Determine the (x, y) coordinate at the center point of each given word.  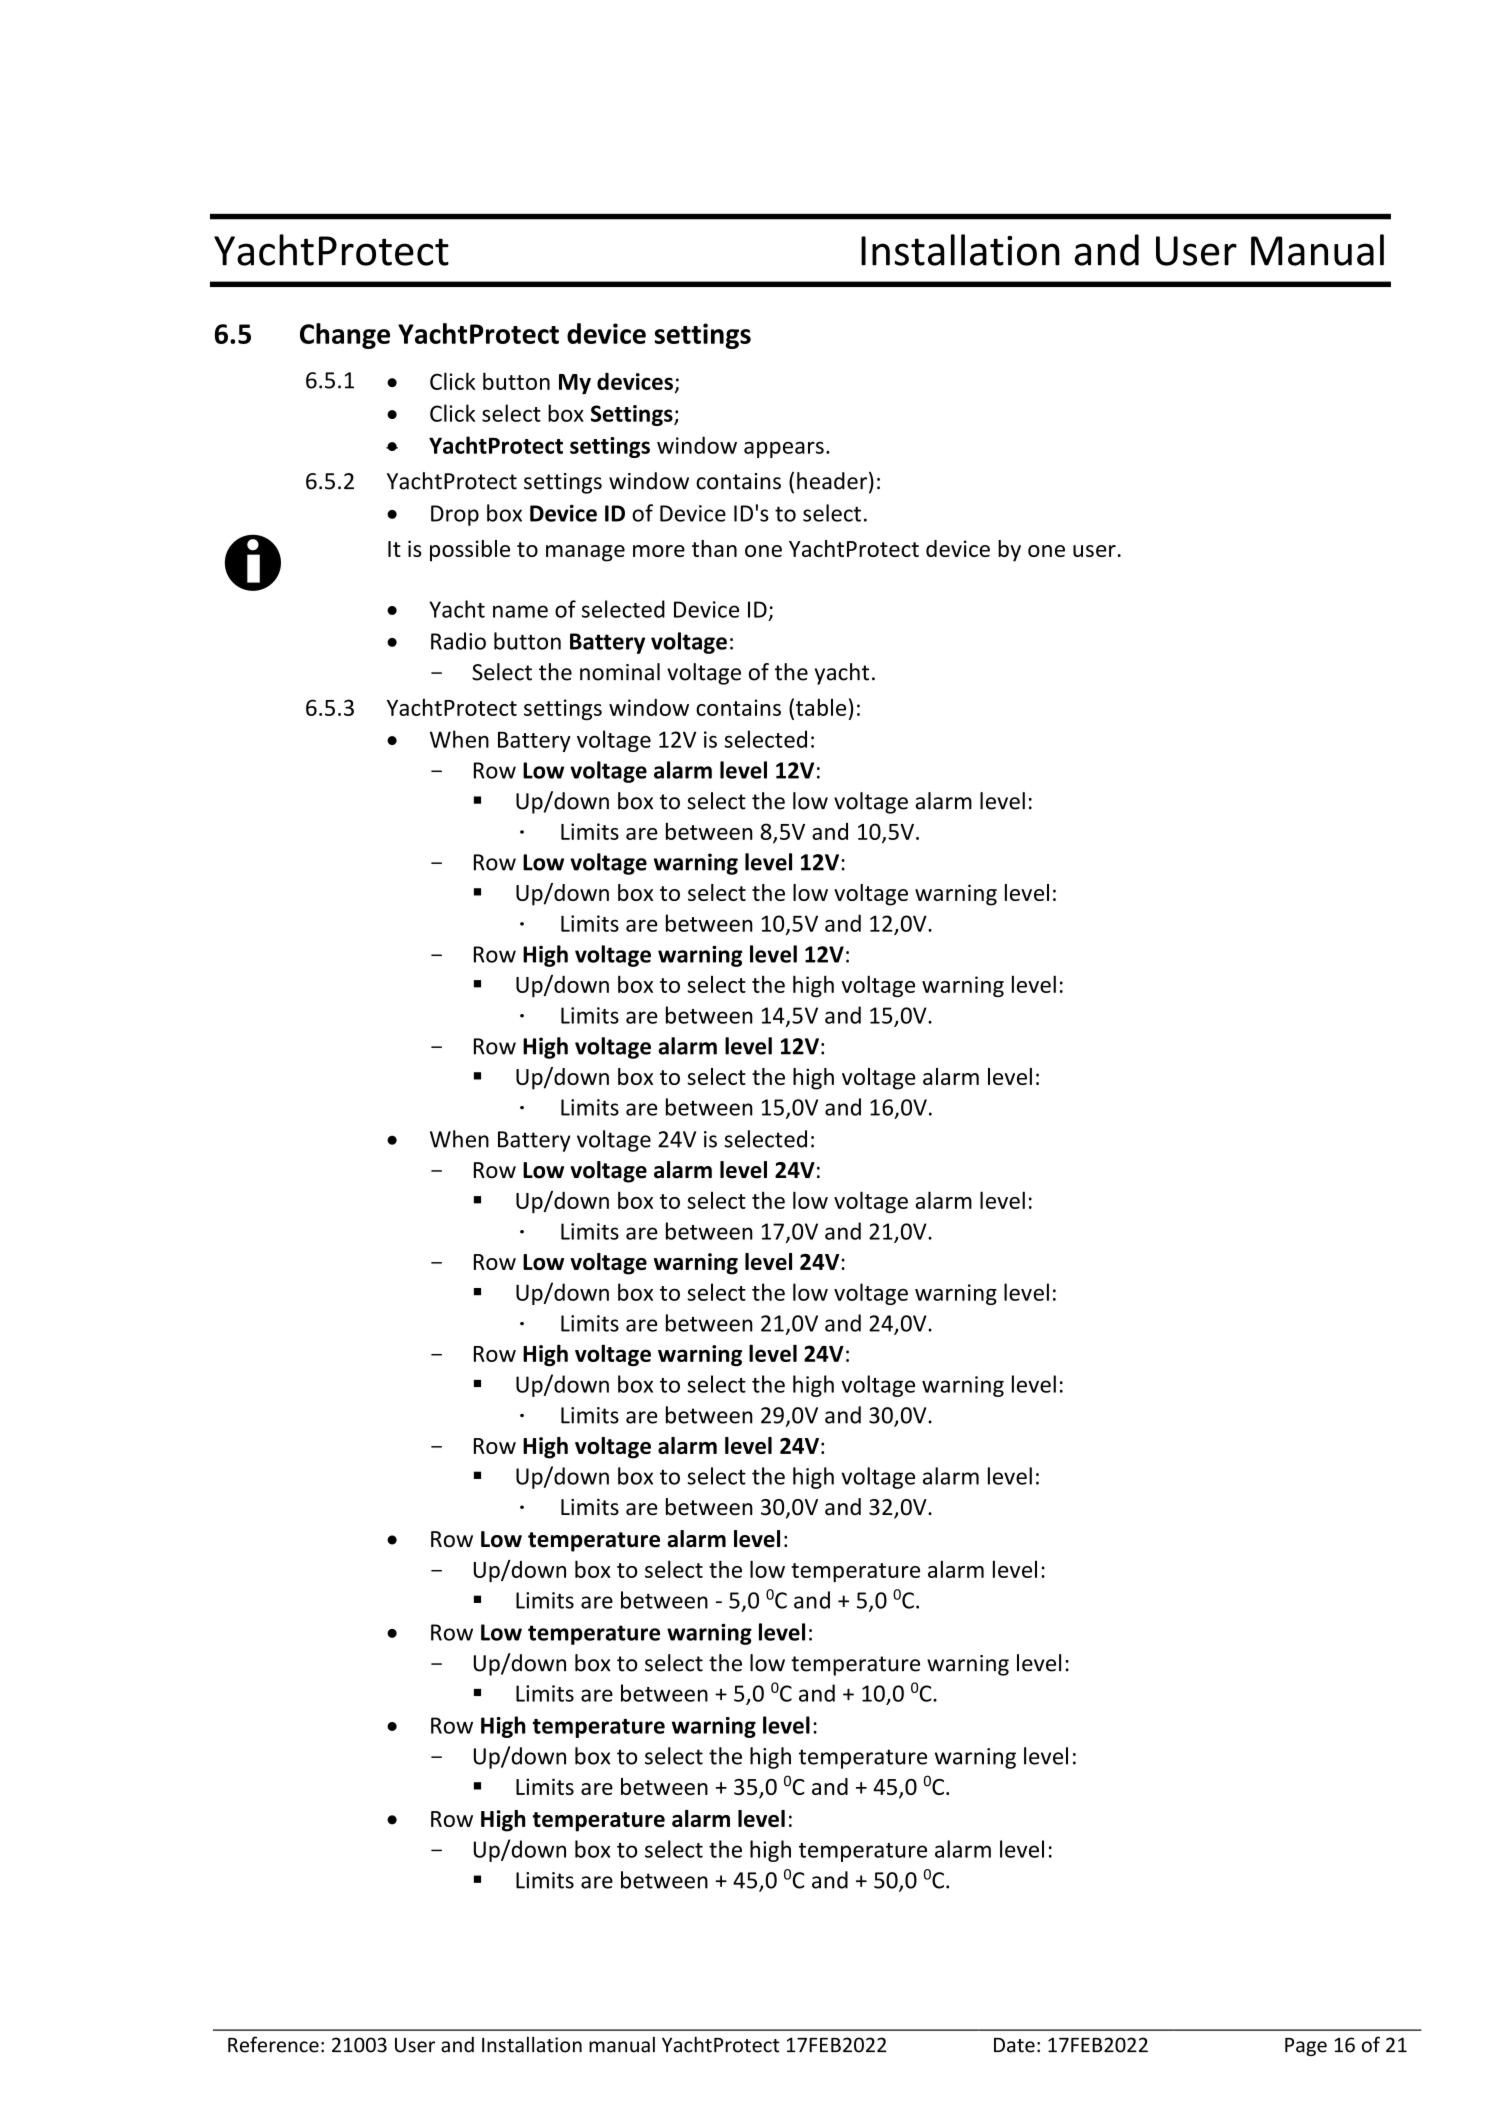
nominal (620, 672)
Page (1306, 2047)
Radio (458, 641)
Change (345, 336)
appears (784, 449)
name (520, 611)
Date (1014, 2045)
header (832, 481)
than (714, 548)
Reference (273, 2044)
